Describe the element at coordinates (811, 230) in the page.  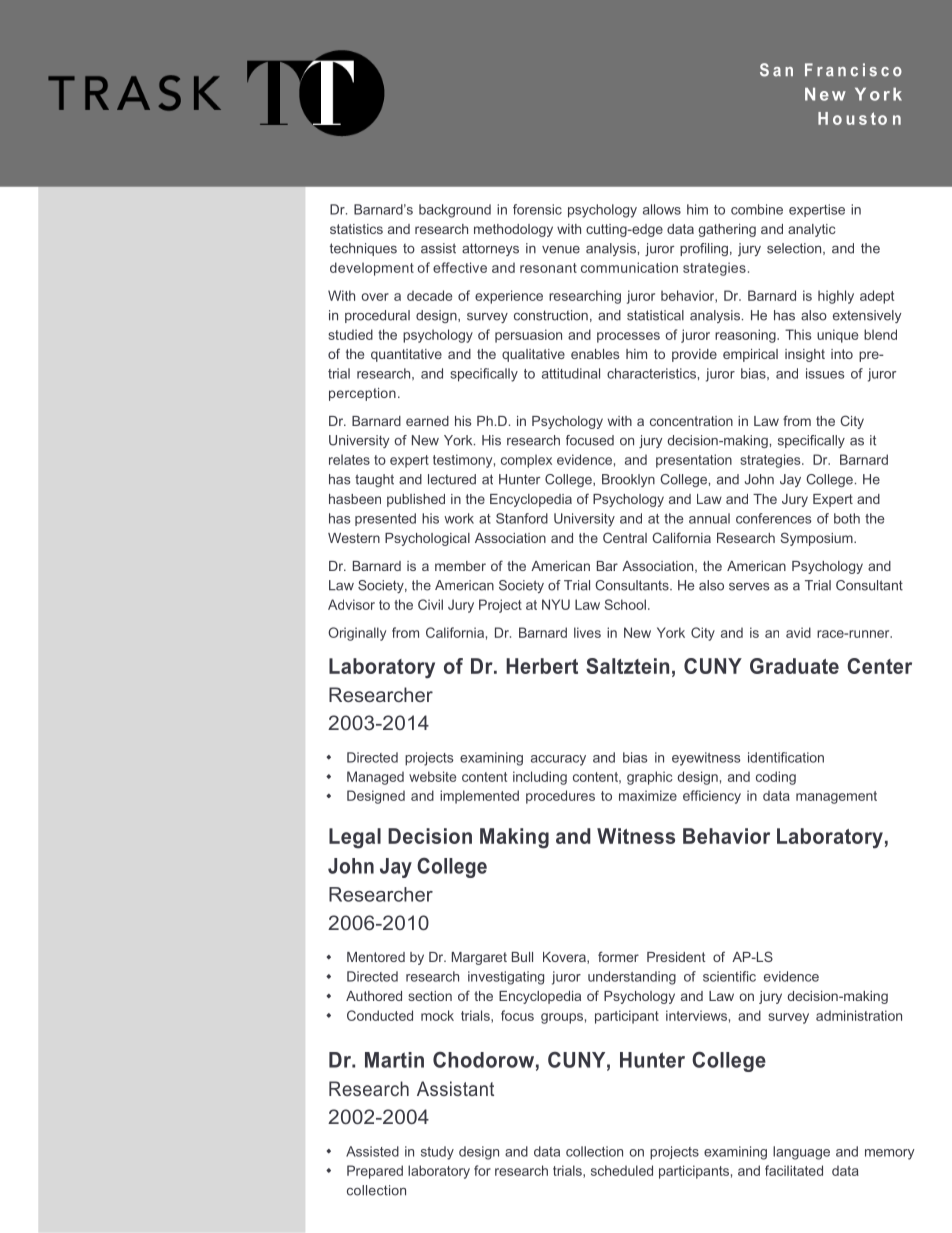
I see `analytic` at that location.
